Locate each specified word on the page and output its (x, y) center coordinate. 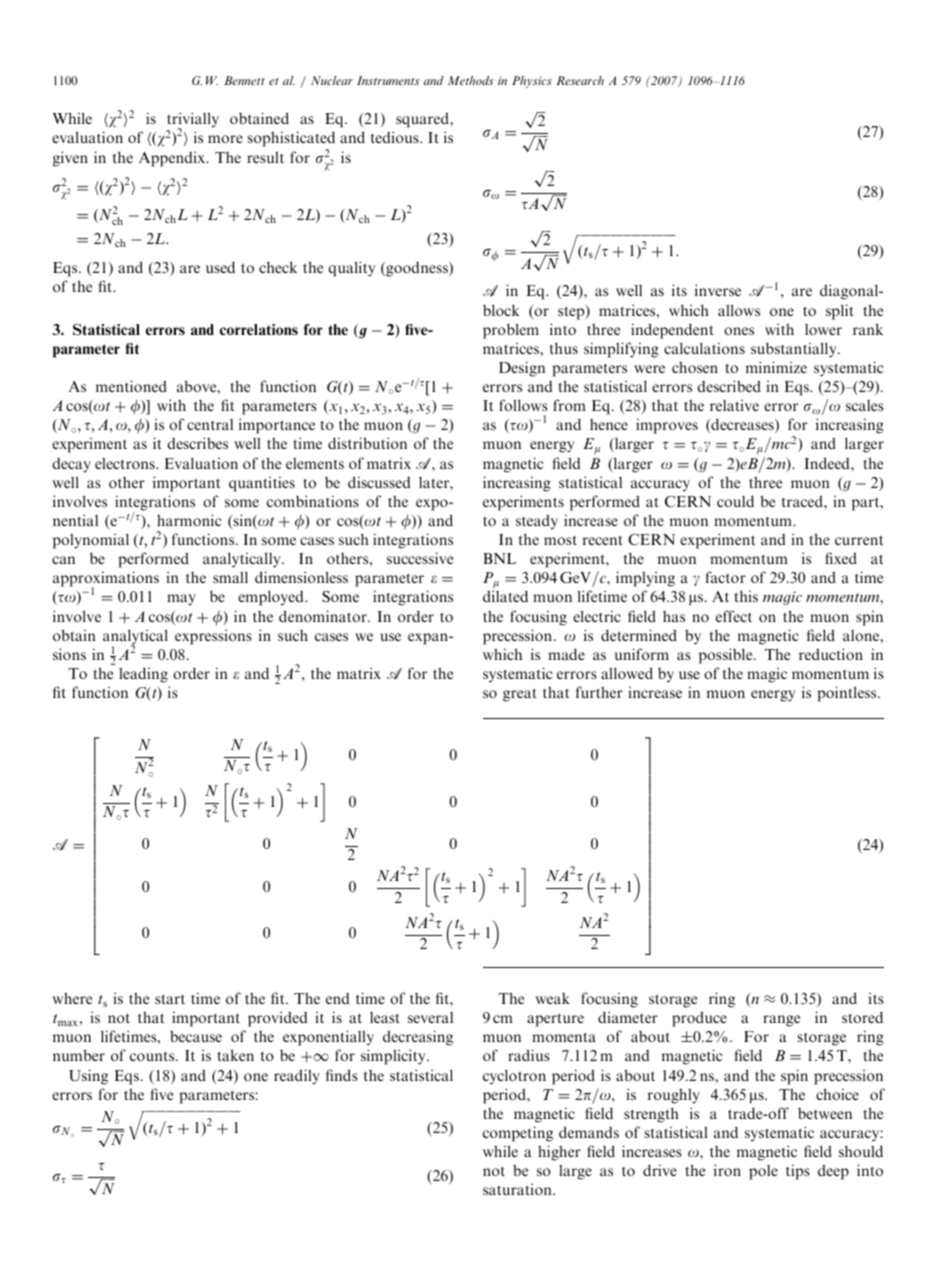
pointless (848, 694)
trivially (193, 121)
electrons (126, 463)
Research (580, 80)
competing (518, 1134)
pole (763, 1172)
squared (423, 120)
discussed (379, 482)
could (735, 501)
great (520, 695)
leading (143, 675)
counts (153, 1056)
